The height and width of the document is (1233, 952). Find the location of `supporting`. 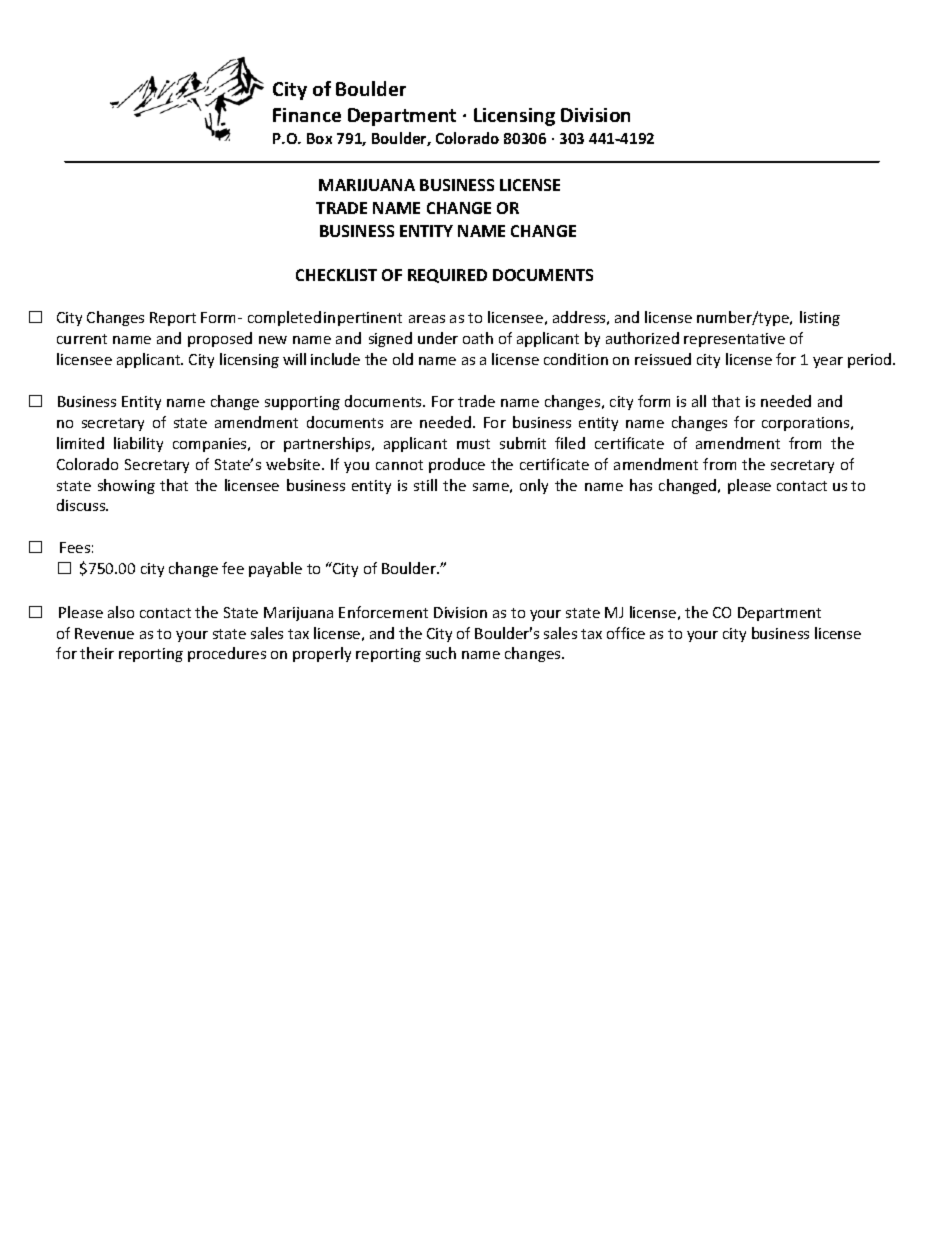

supporting is located at coordinates (302, 403).
